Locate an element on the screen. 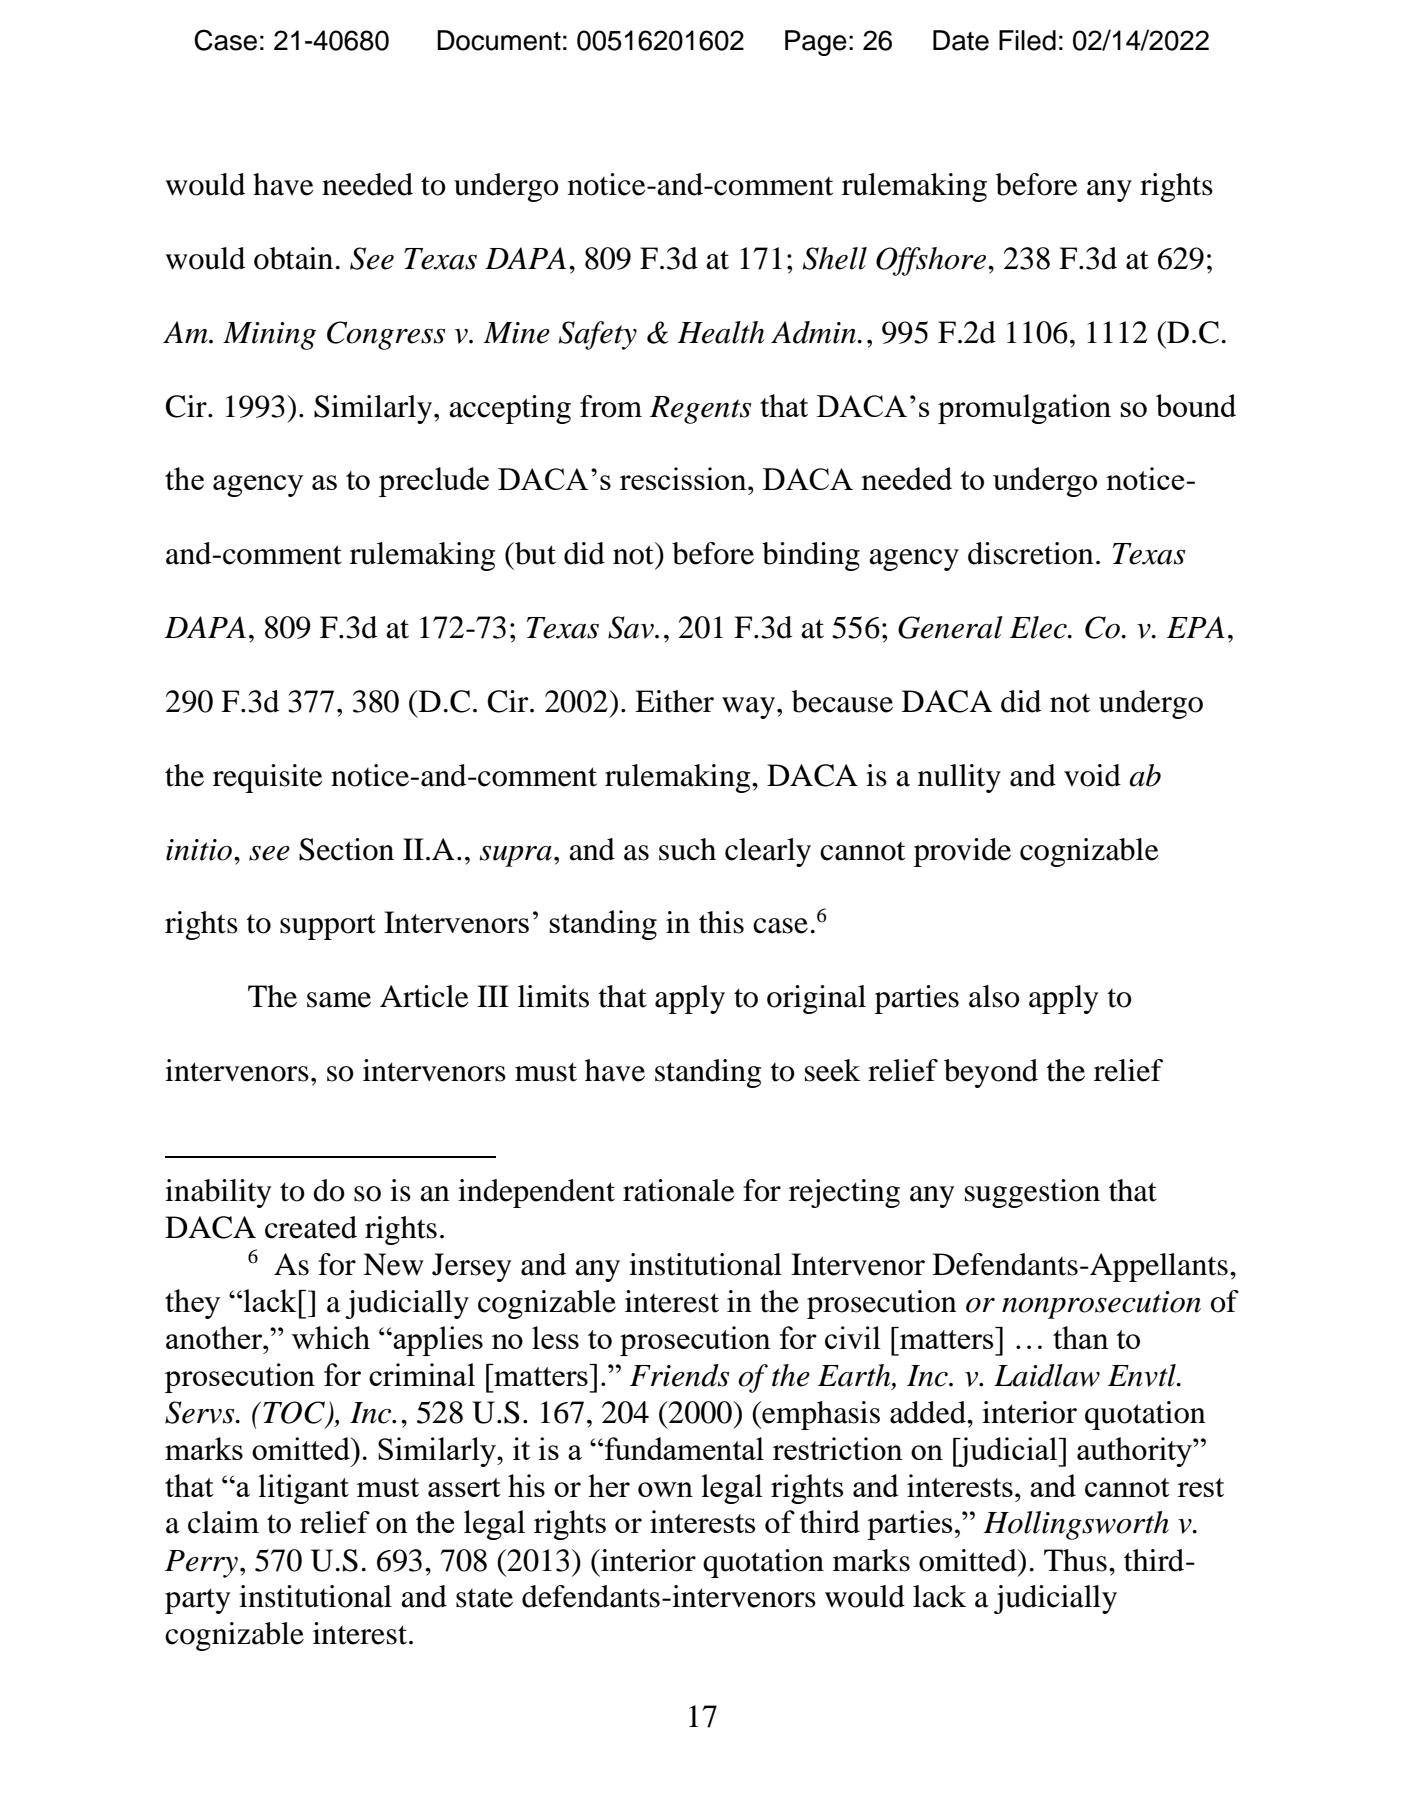 This screenshot has width=1404, height=1816. litigant is located at coordinates (303, 1489).
